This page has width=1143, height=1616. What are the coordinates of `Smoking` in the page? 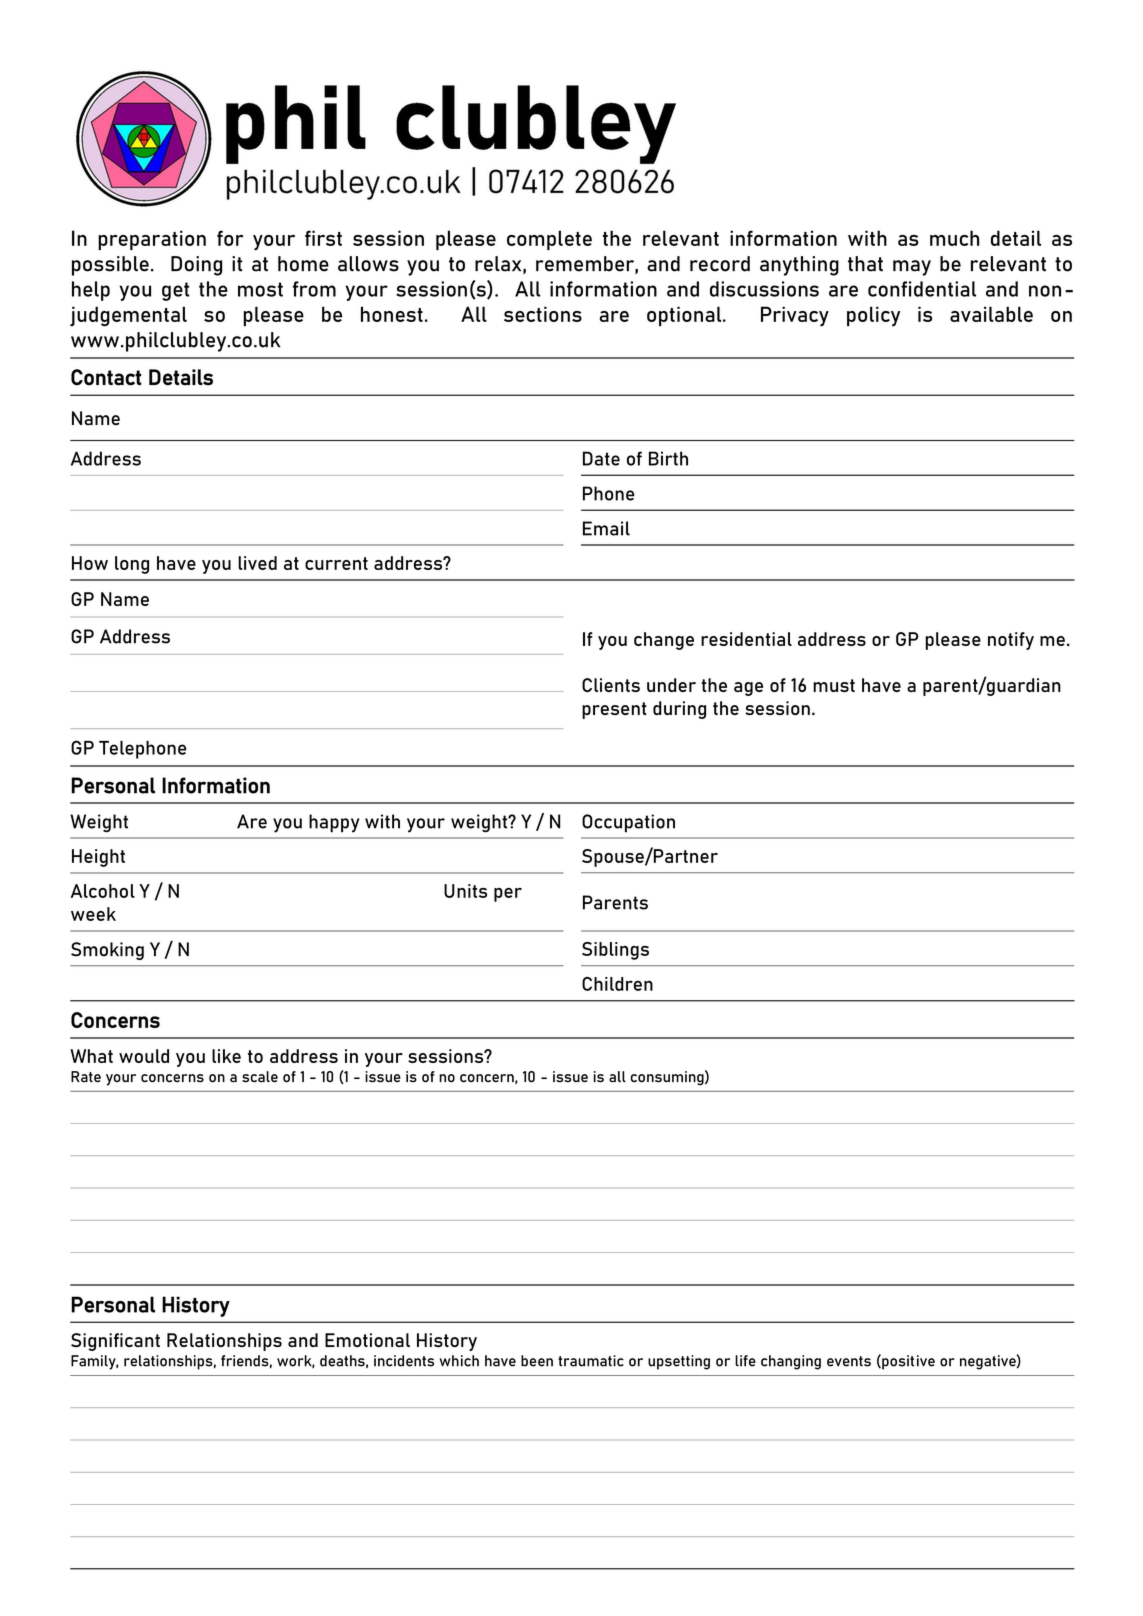 It's located at (107, 951).
